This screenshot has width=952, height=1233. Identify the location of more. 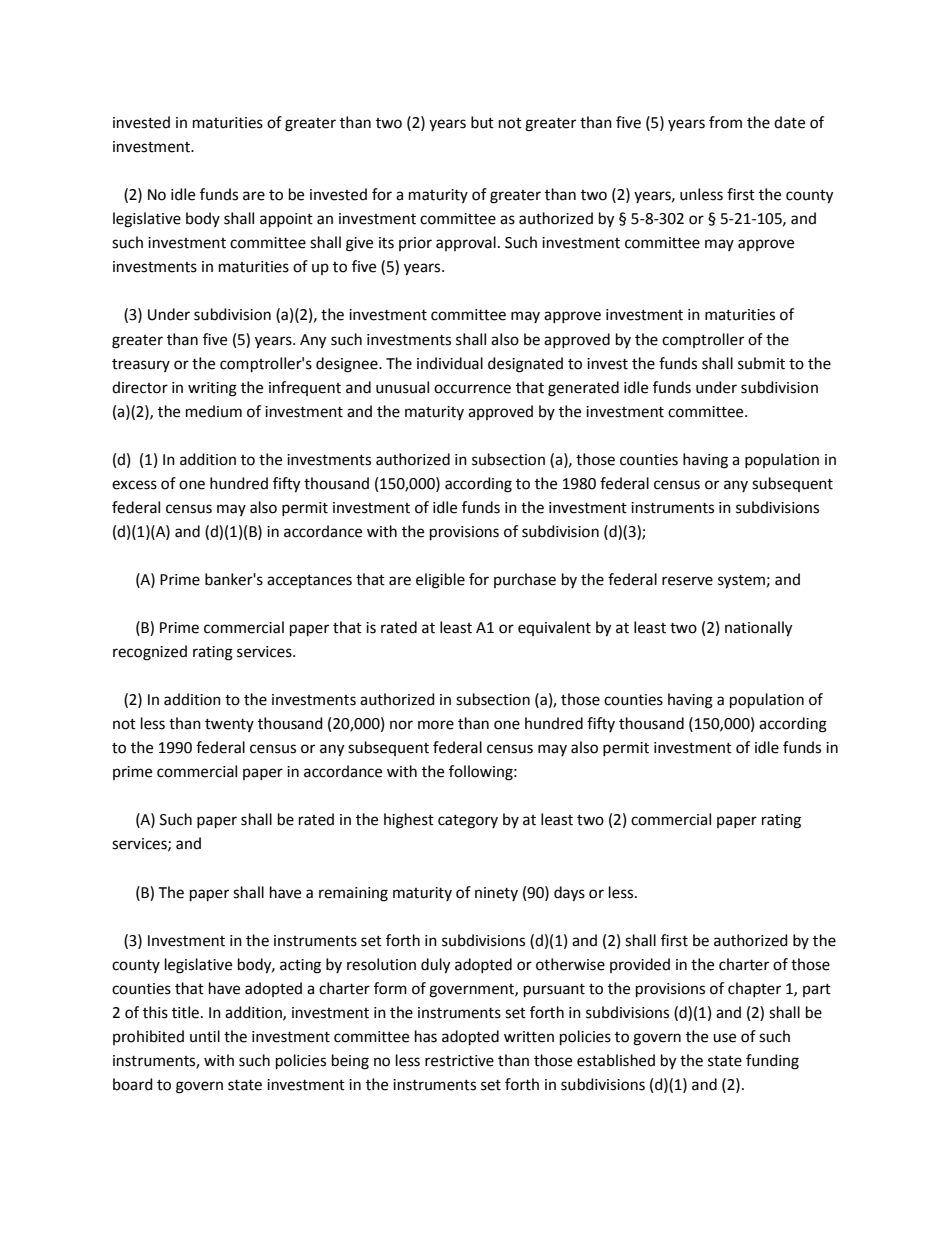
(436, 725).
